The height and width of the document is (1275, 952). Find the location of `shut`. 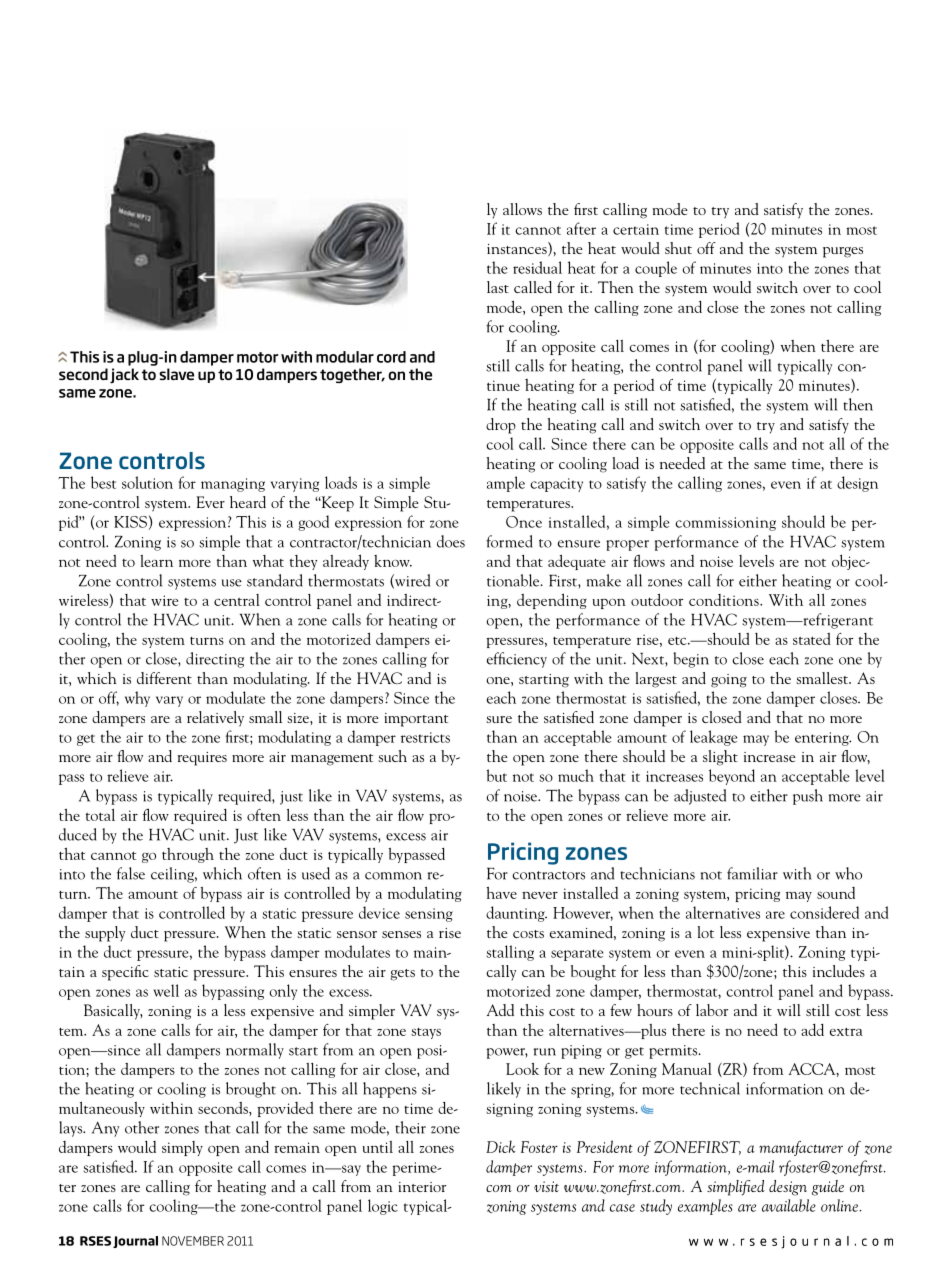

shut is located at coordinates (678, 248).
